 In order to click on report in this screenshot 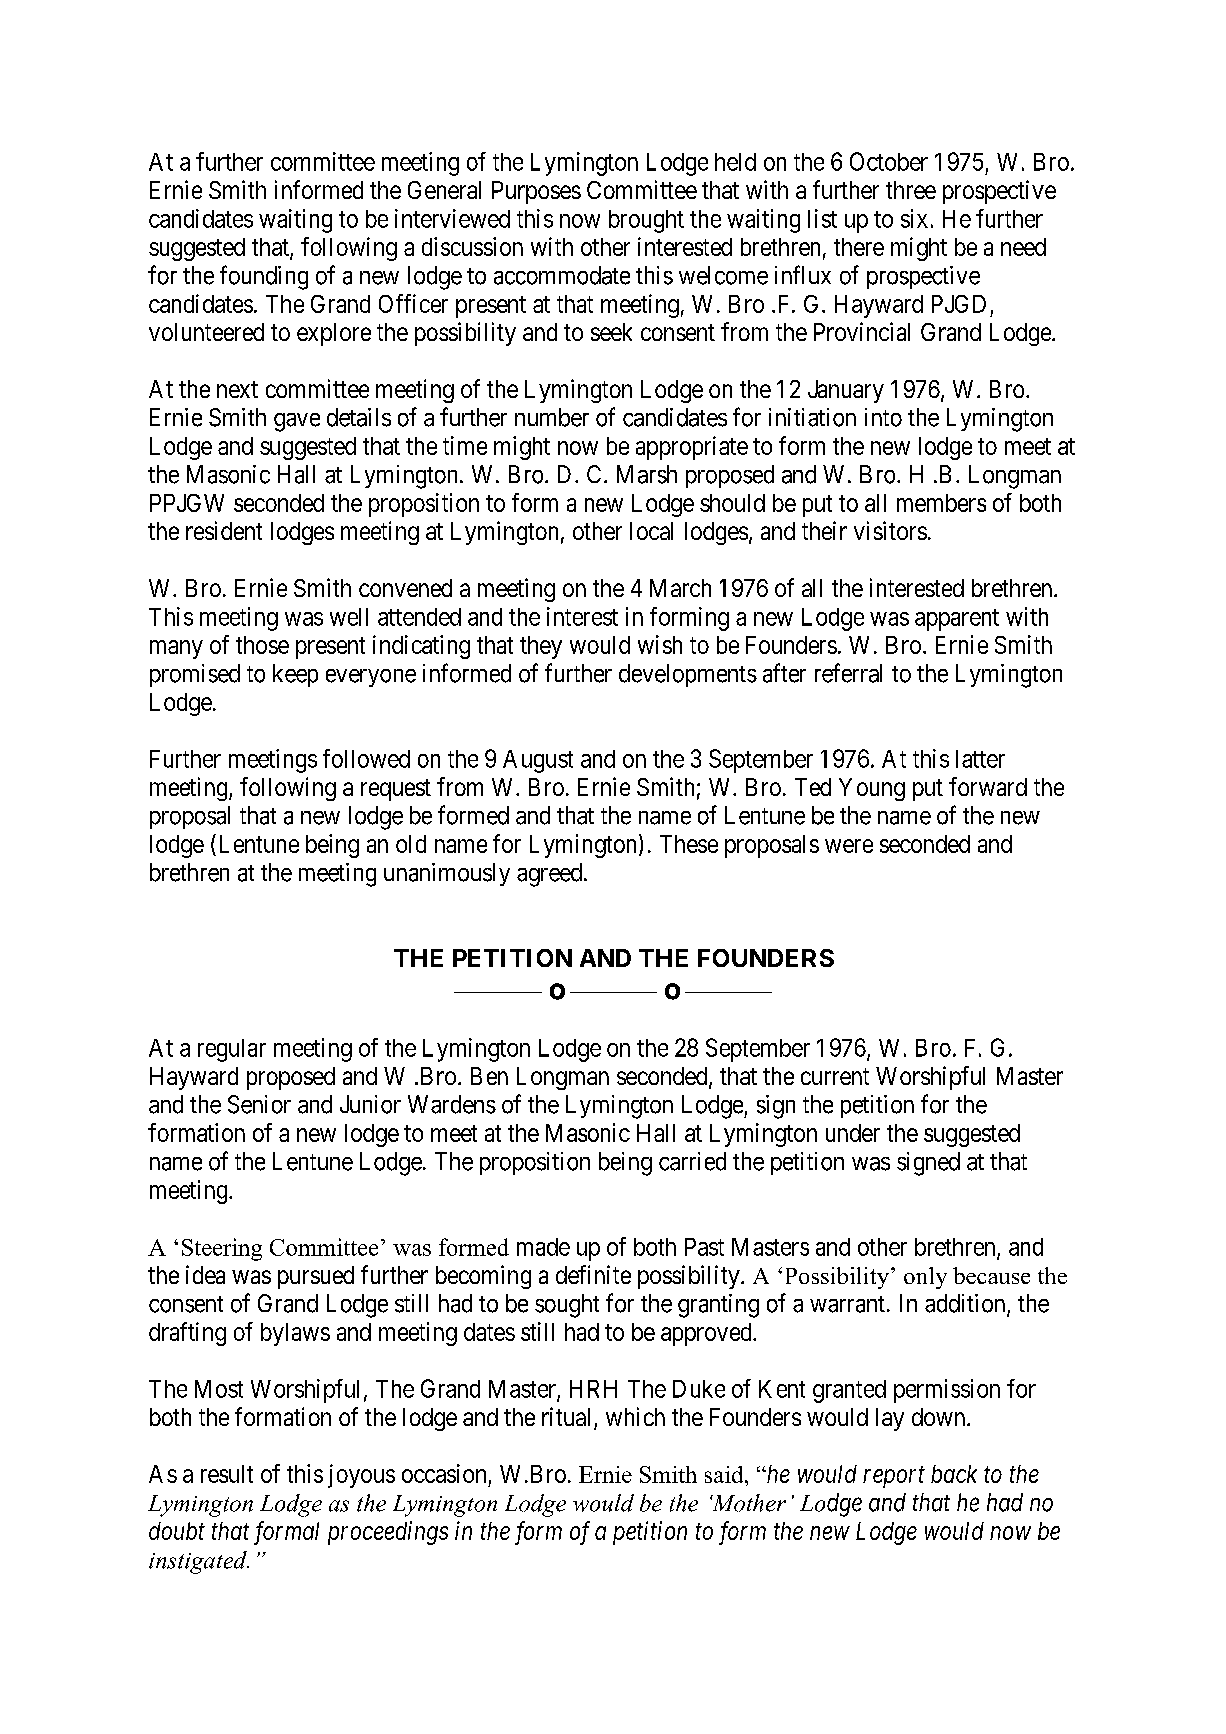, I will do `click(894, 1477)`.
